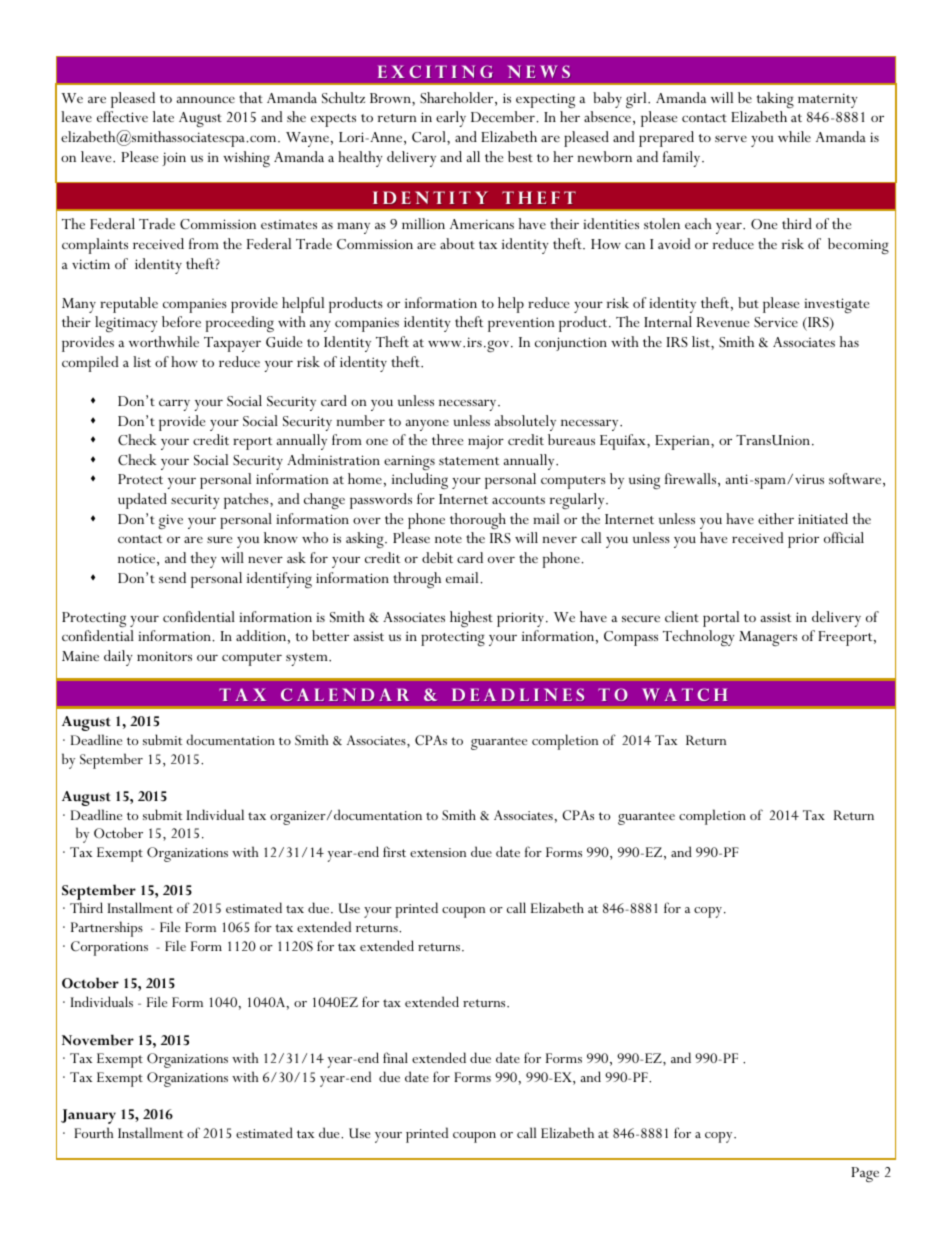 The image size is (952, 1233). What do you see at coordinates (164, 656) in the document?
I see `monitors` at bounding box center [164, 656].
